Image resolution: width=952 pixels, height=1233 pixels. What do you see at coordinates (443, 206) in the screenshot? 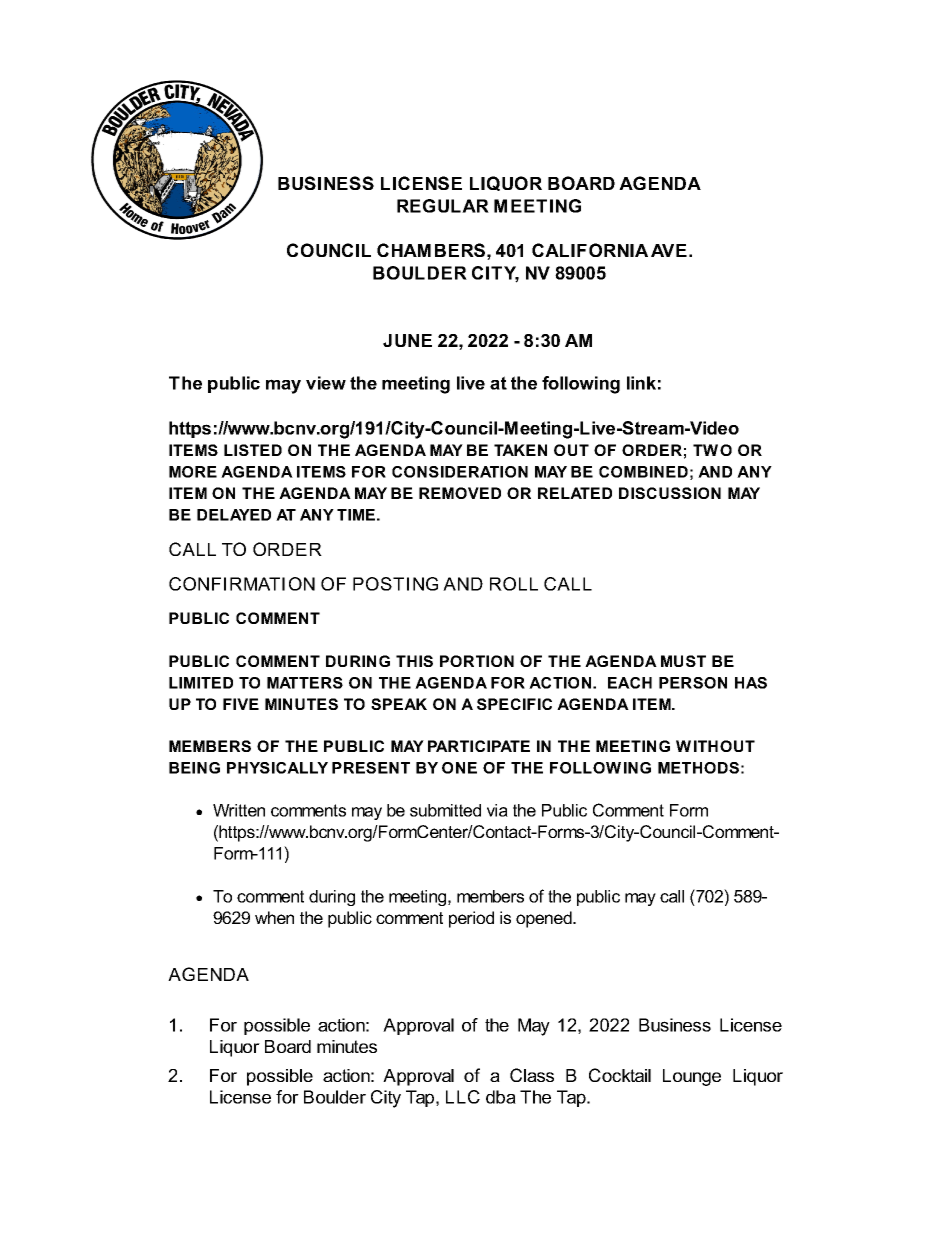
I see `REGULAR` at bounding box center [443, 206].
